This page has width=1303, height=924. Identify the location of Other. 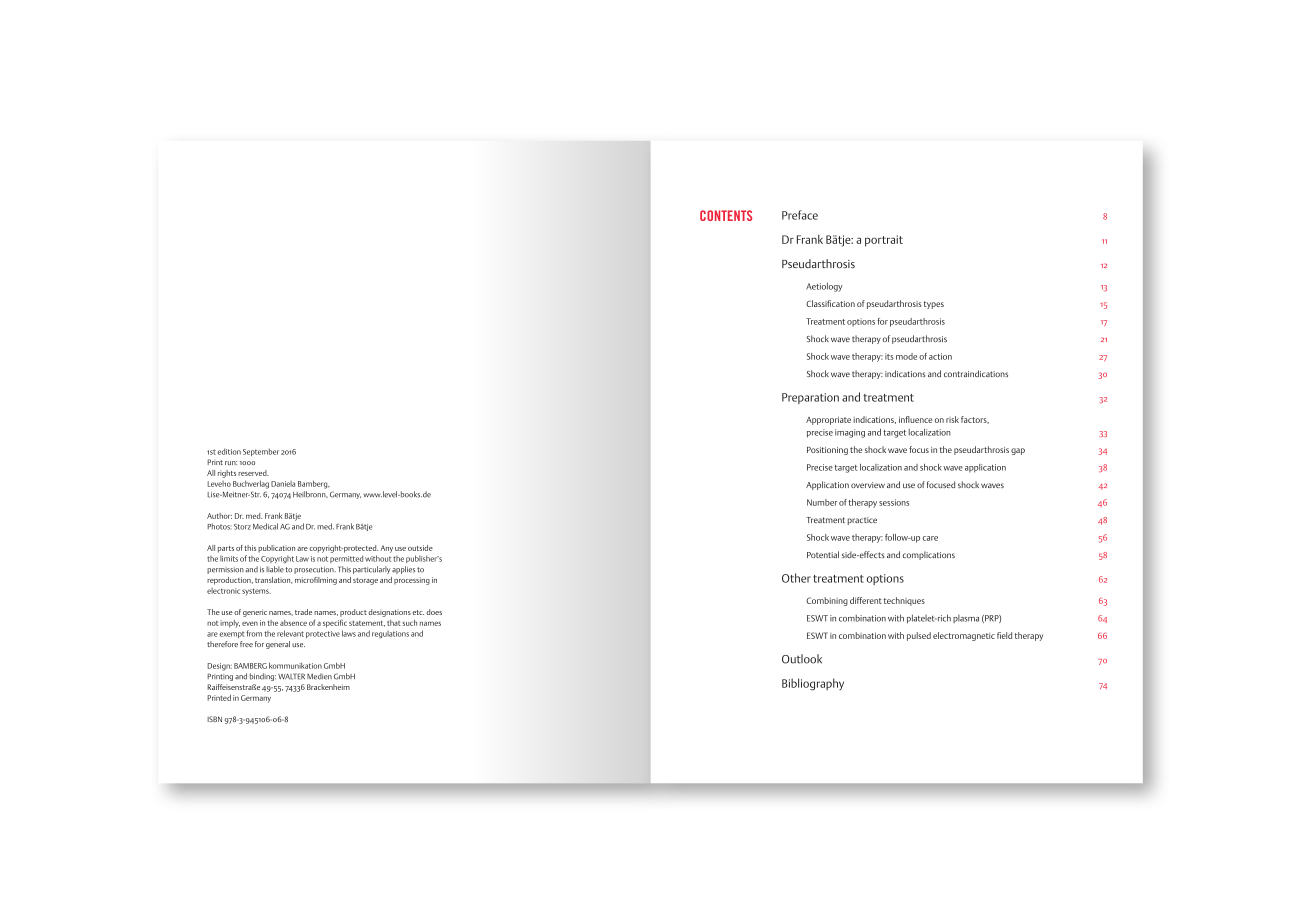
(796, 578).
